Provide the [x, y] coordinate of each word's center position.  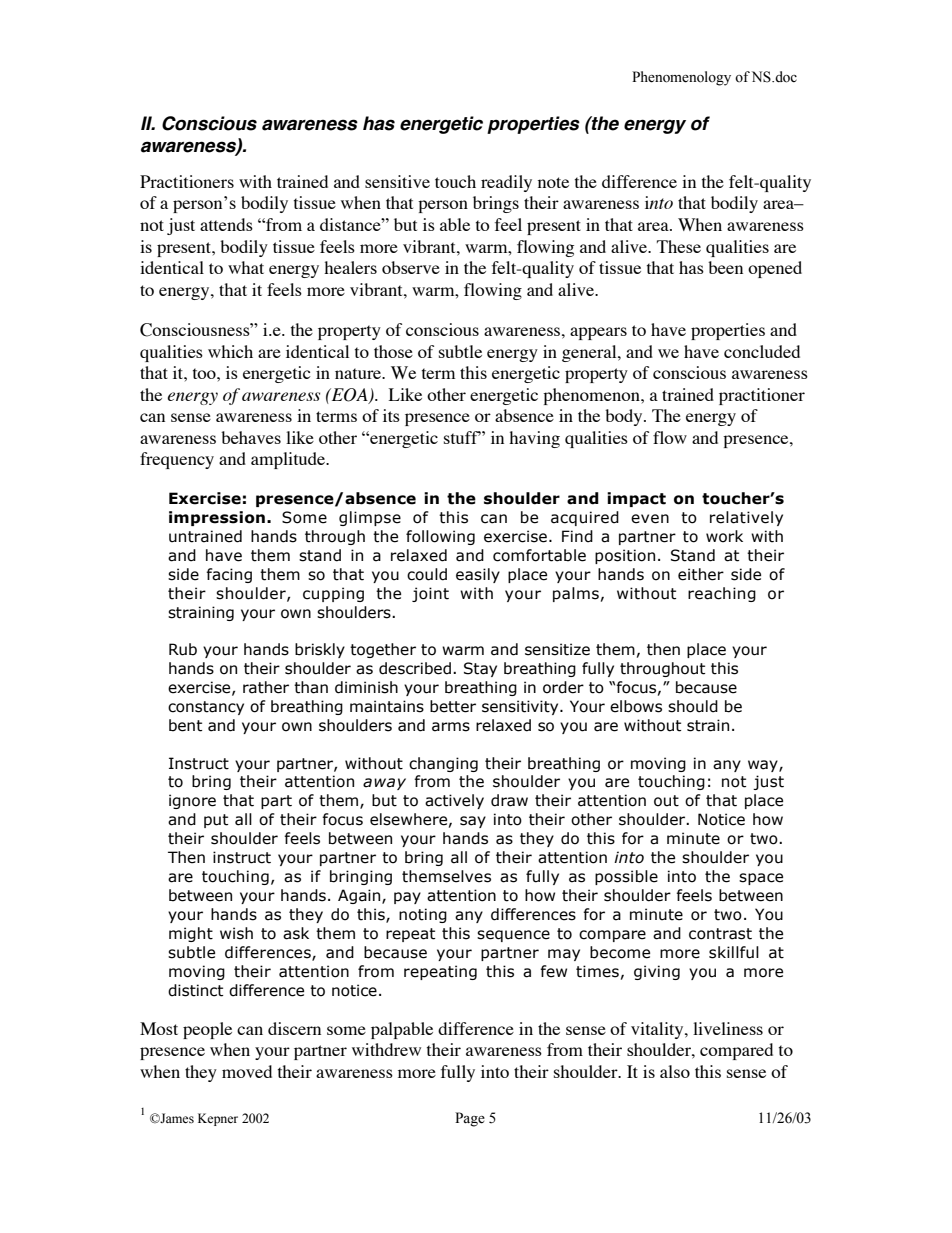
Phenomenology [681, 78]
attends [226, 224]
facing [229, 575]
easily [478, 575]
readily [506, 183]
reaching [722, 594]
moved [247, 1071]
